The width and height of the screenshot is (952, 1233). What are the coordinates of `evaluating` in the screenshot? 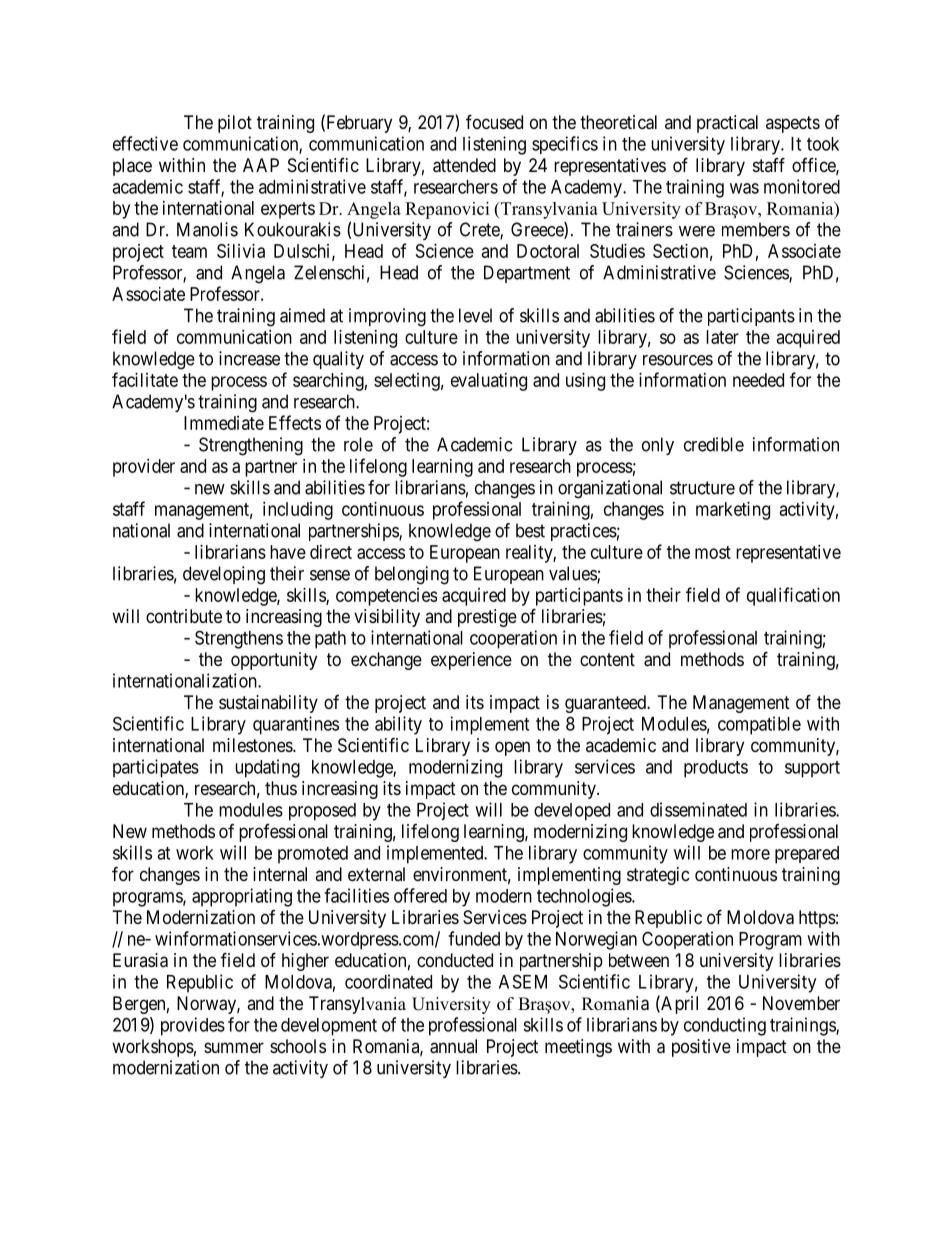 It's located at (489, 382).
